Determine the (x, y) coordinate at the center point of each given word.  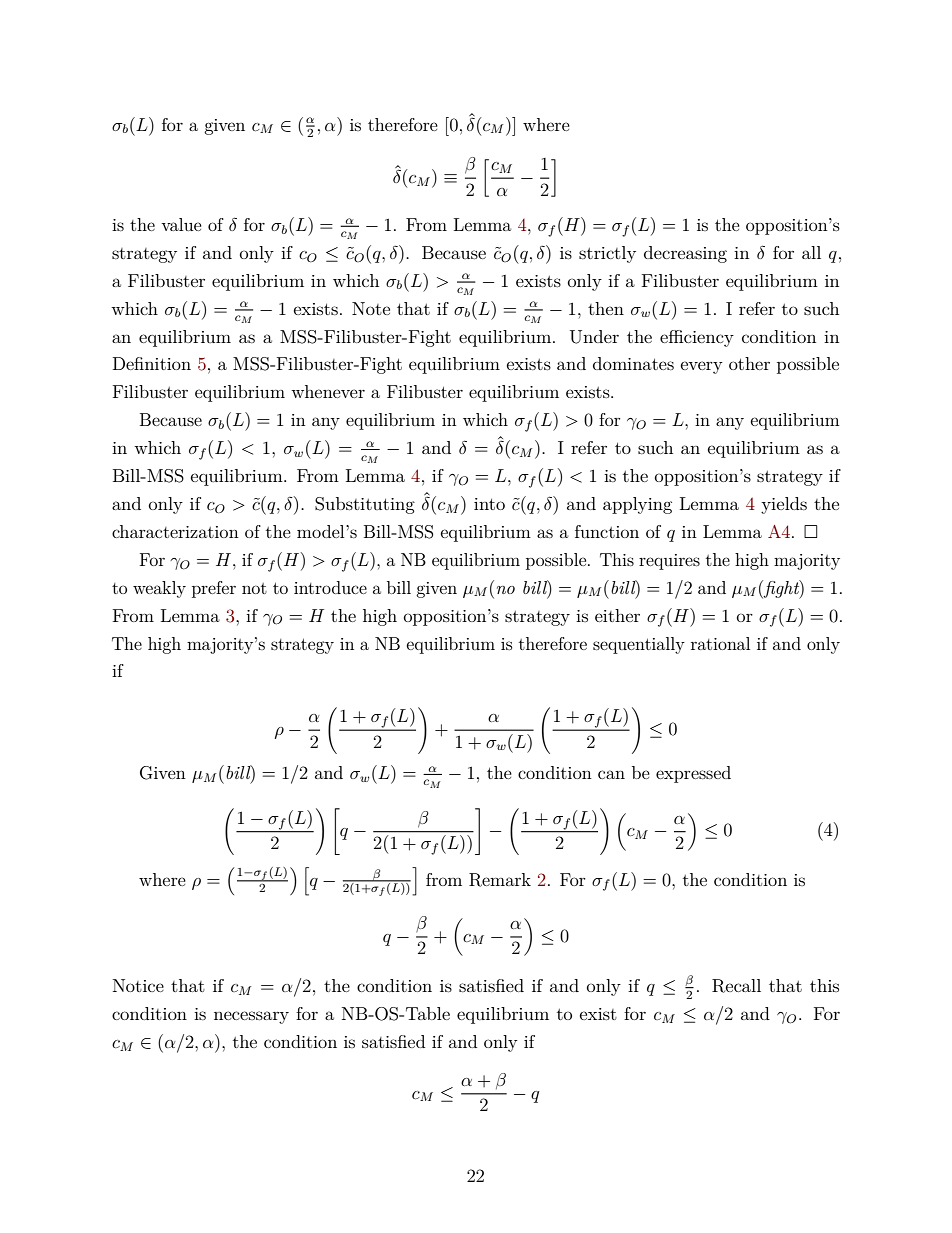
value (181, 224)
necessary (251, 1017)
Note (371, 308)
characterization (175, 531)
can (611, 774)
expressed (693, 774)
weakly (159, 589)
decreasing (685, 254)
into (489, 504)
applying (637, 505)
